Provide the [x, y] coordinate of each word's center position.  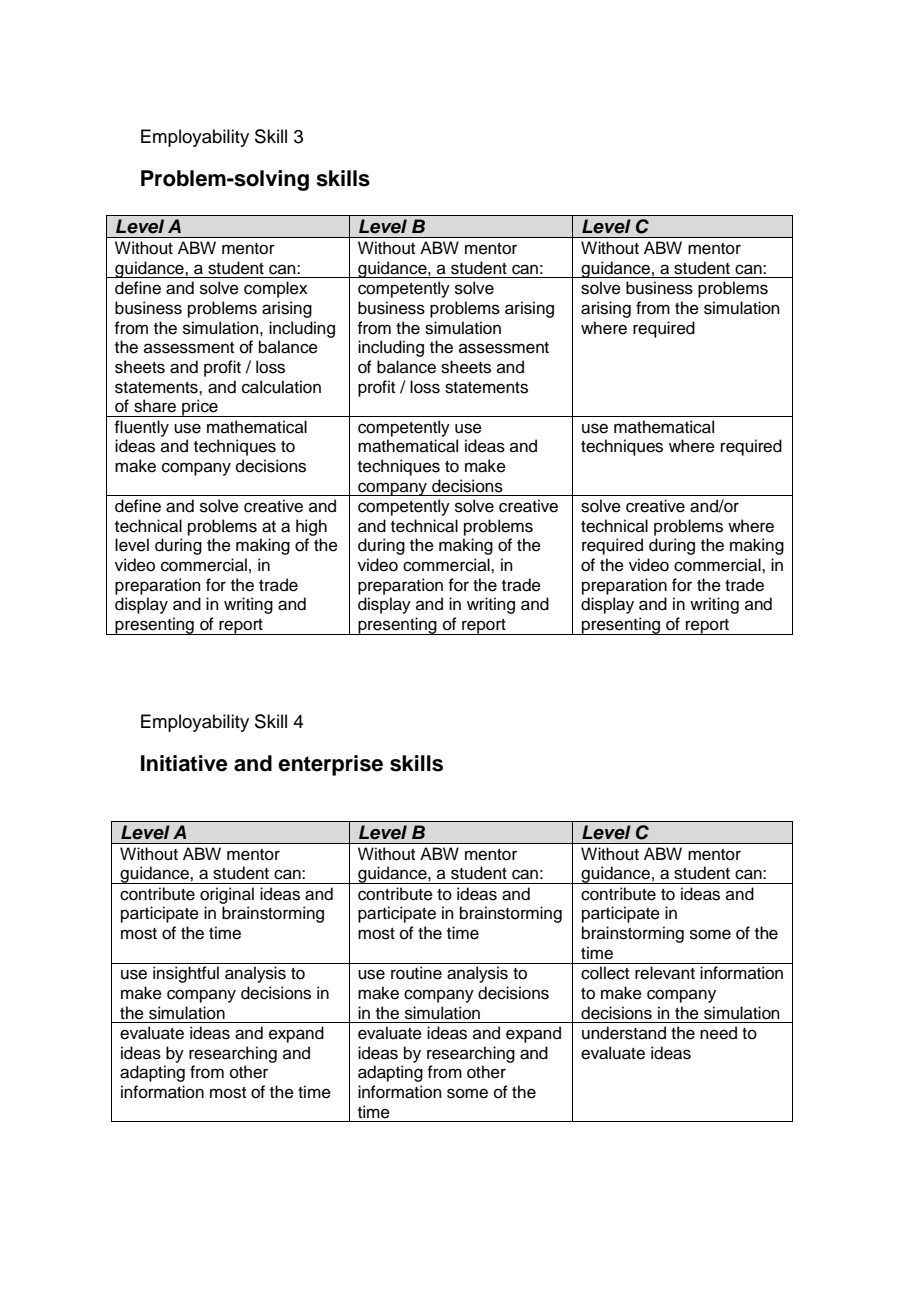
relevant [665, 973]
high [311, 527]
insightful [186, 974]
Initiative [184, 763]
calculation [281, 387]
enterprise [330, 765]
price [200, 408]
